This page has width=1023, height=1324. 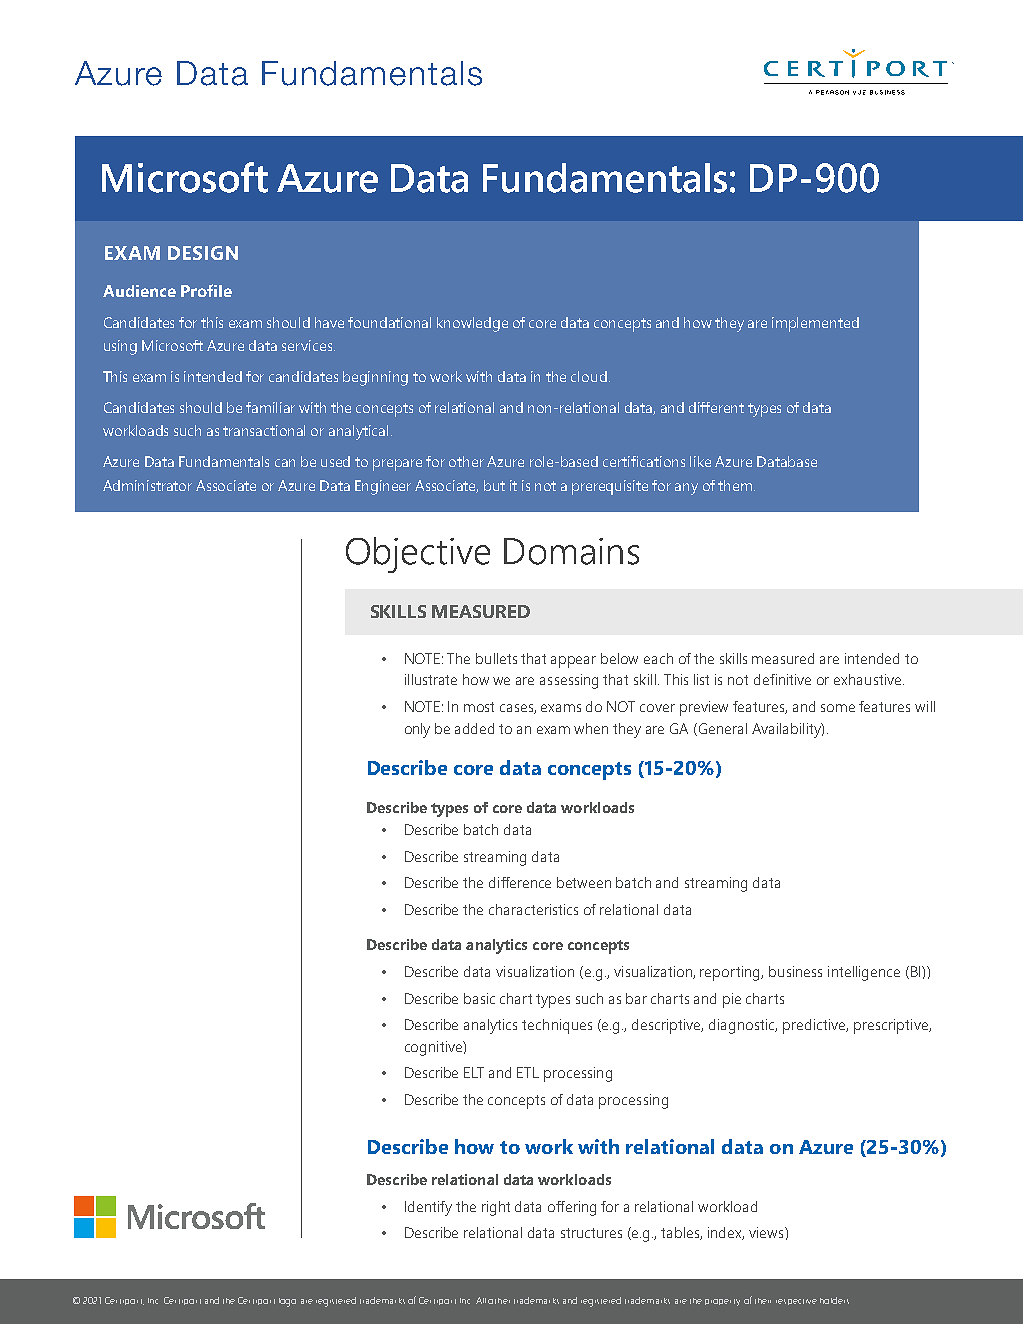 What do you see at coordinates (474, 728) in the page?
I see `added` at bounding box center [474, 728].
